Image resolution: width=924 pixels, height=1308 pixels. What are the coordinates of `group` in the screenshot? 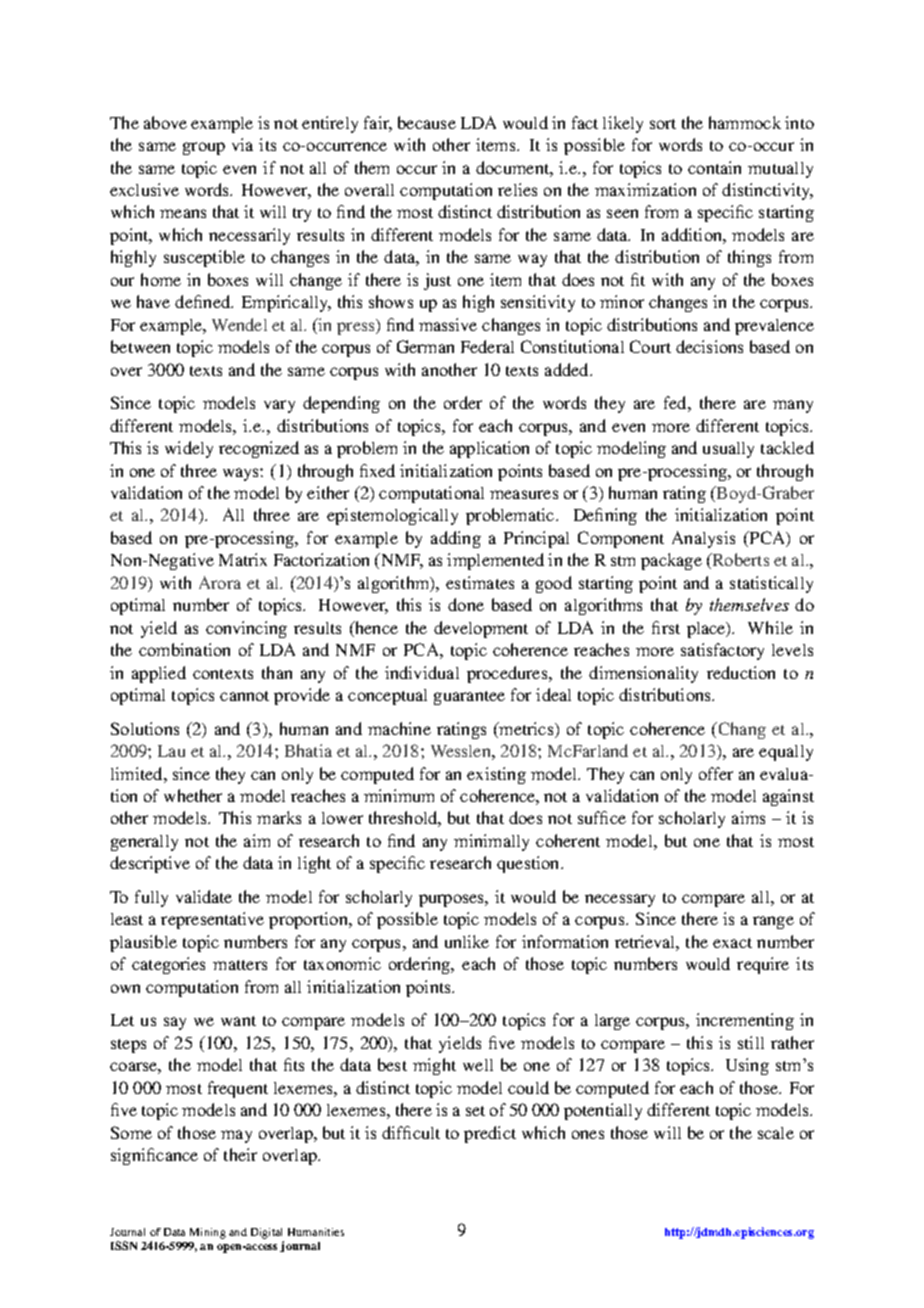 It's located at (204, 148).
